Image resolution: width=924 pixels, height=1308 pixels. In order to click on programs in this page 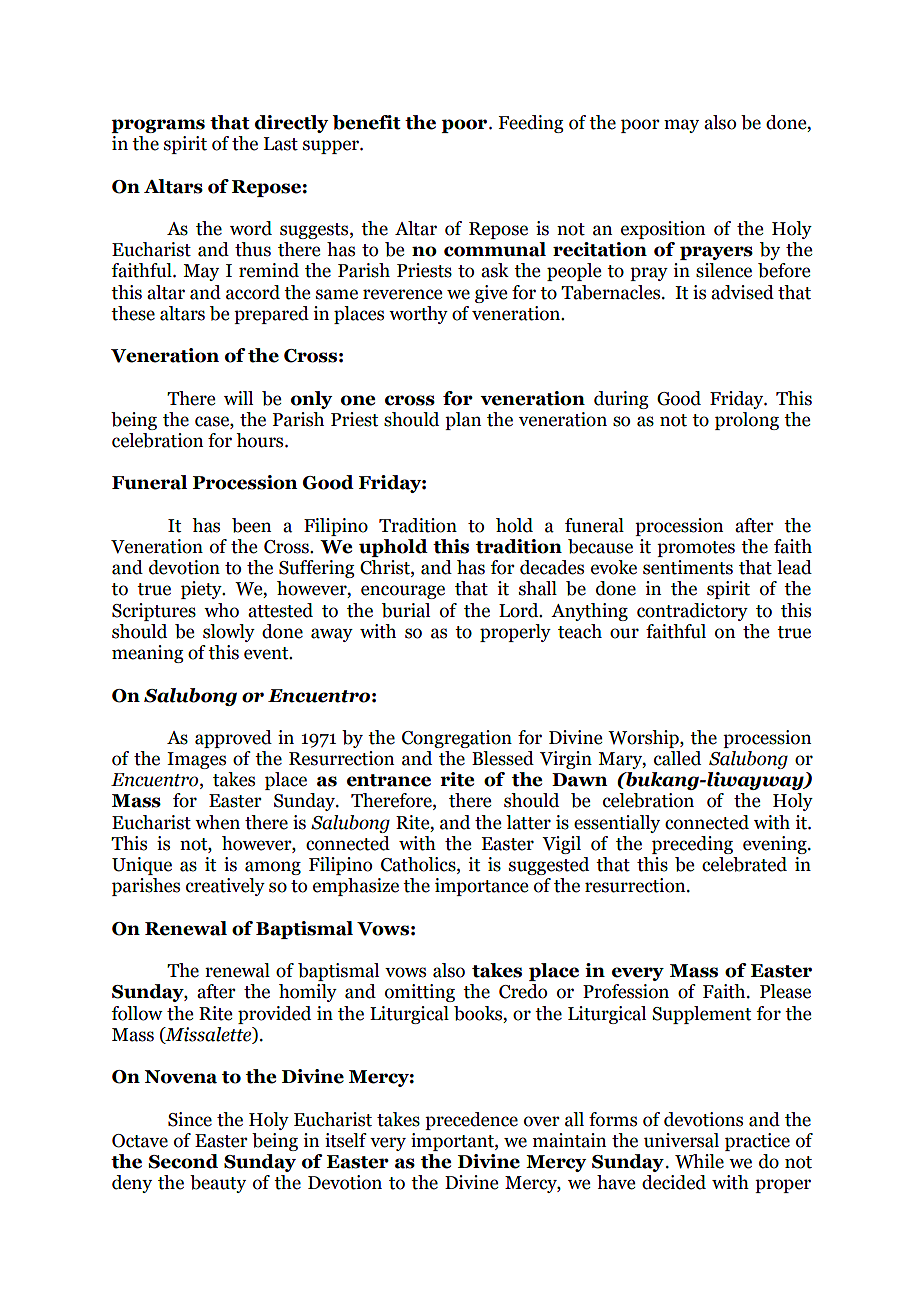, I will do `click(158, 126)`.
